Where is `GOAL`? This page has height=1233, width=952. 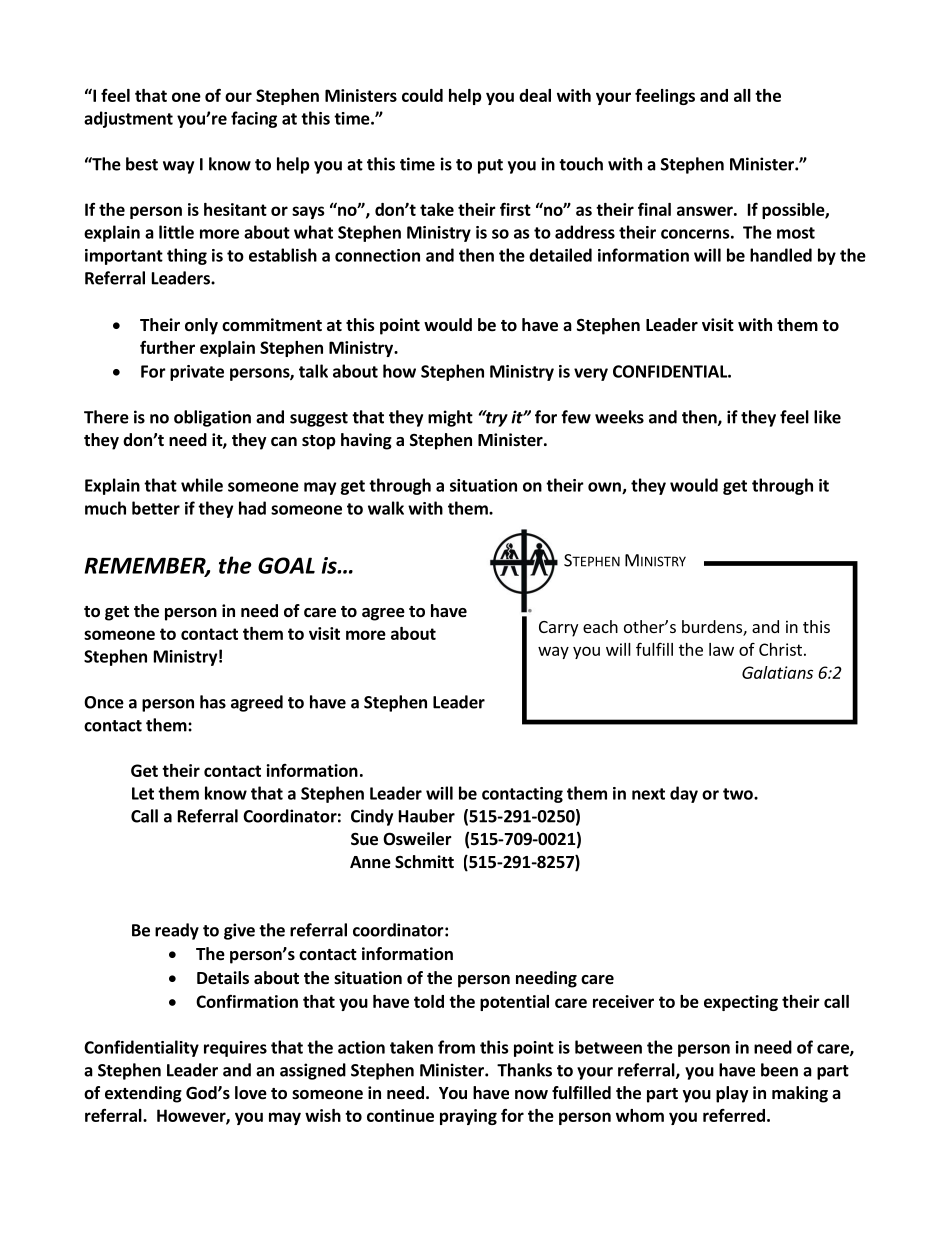
GOAL is located at coordinates (286, 565).
